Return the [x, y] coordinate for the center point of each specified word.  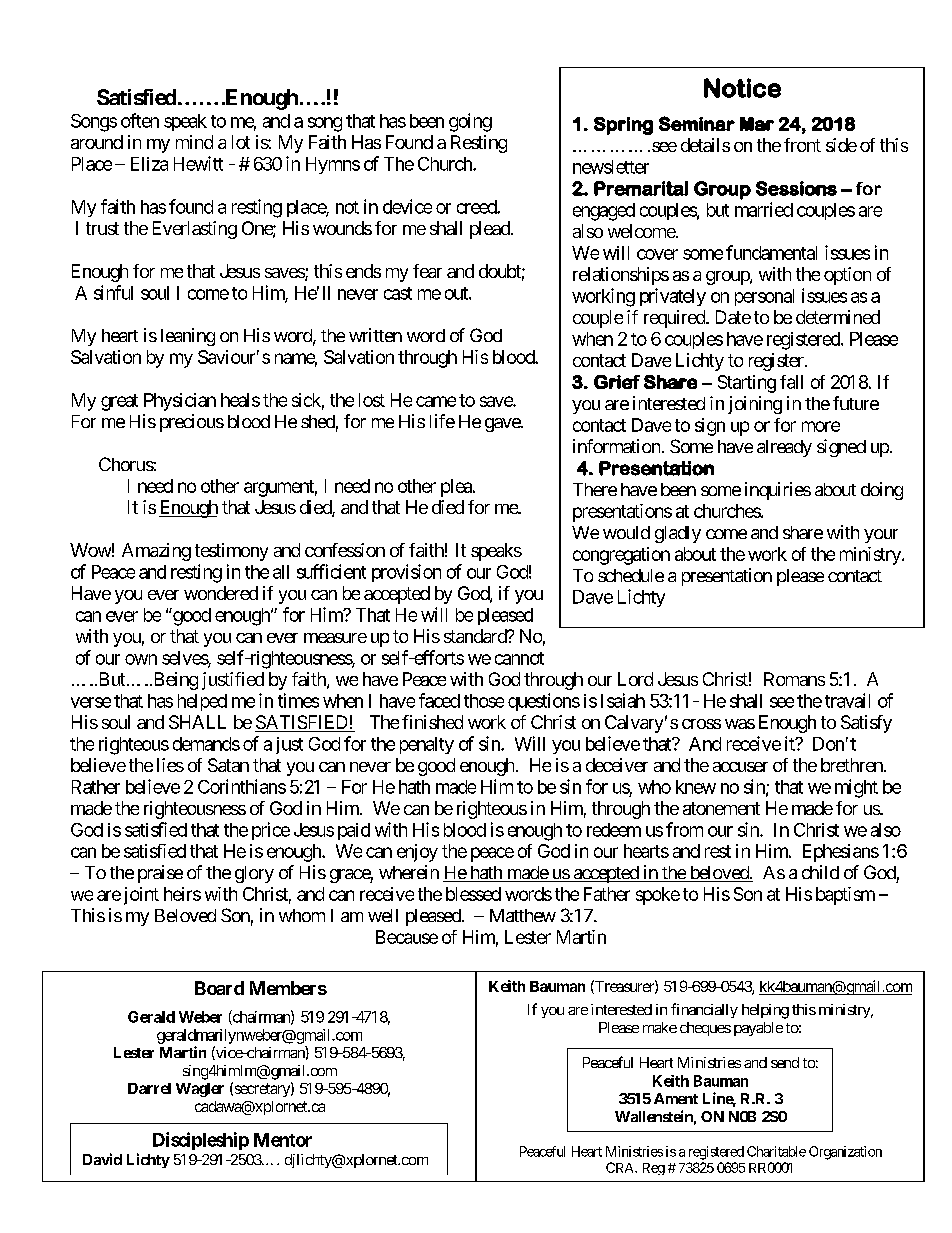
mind [194, 142]
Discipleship [201, 1141]
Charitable [776, 1151]
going [470, 122]
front [802, 145]
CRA [621, 1167]
